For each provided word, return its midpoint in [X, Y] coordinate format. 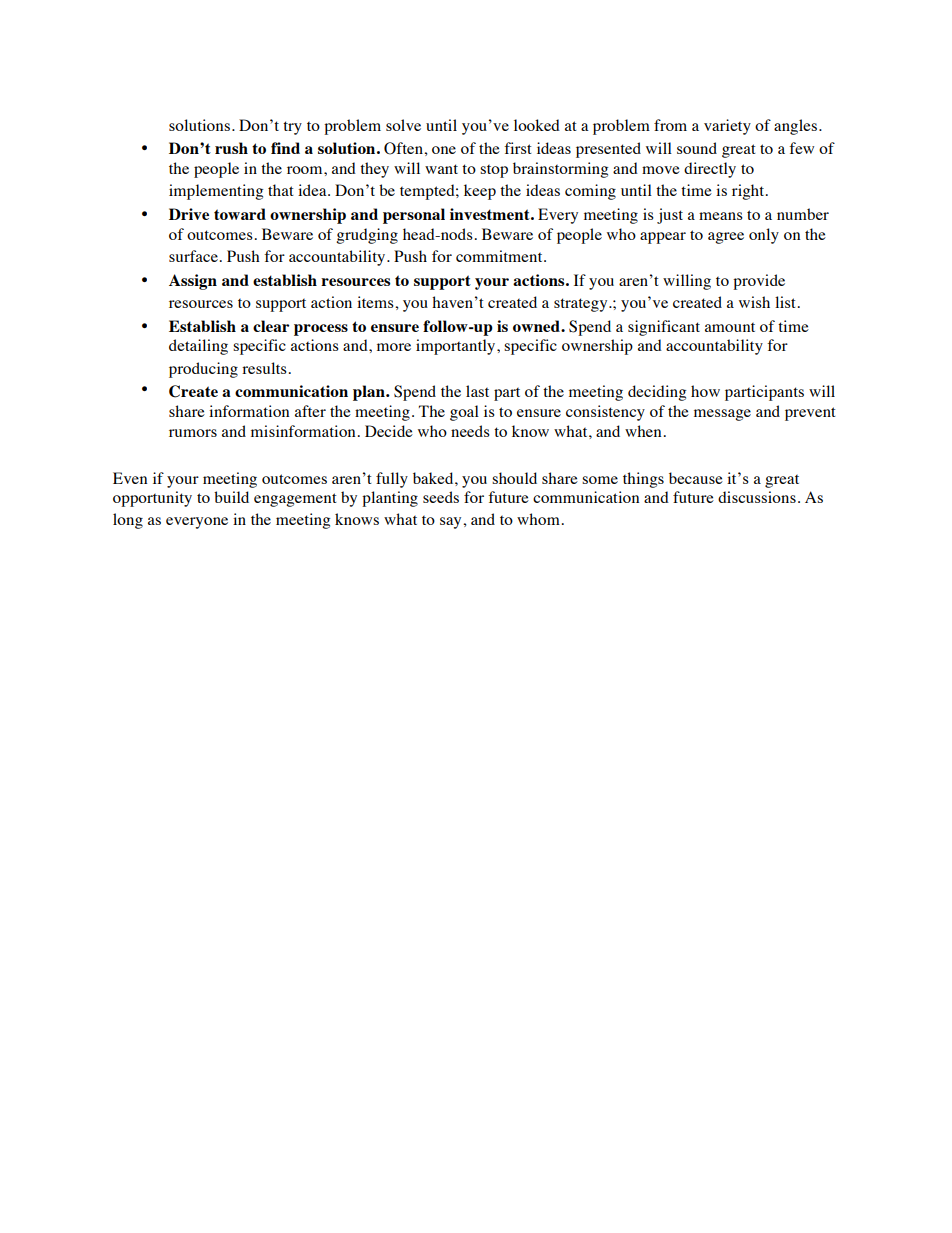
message [722, 415]
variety [727, 127]
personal [414, 216]
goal [464, 413]
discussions [757, 497]
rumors [193, 433]
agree [726, 238]
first [518, 148]
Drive [189, 214]
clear [271, 326]
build [231, 497]
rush [231, 148]
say [452, 523]
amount [730, 327]
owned [537, 326]
